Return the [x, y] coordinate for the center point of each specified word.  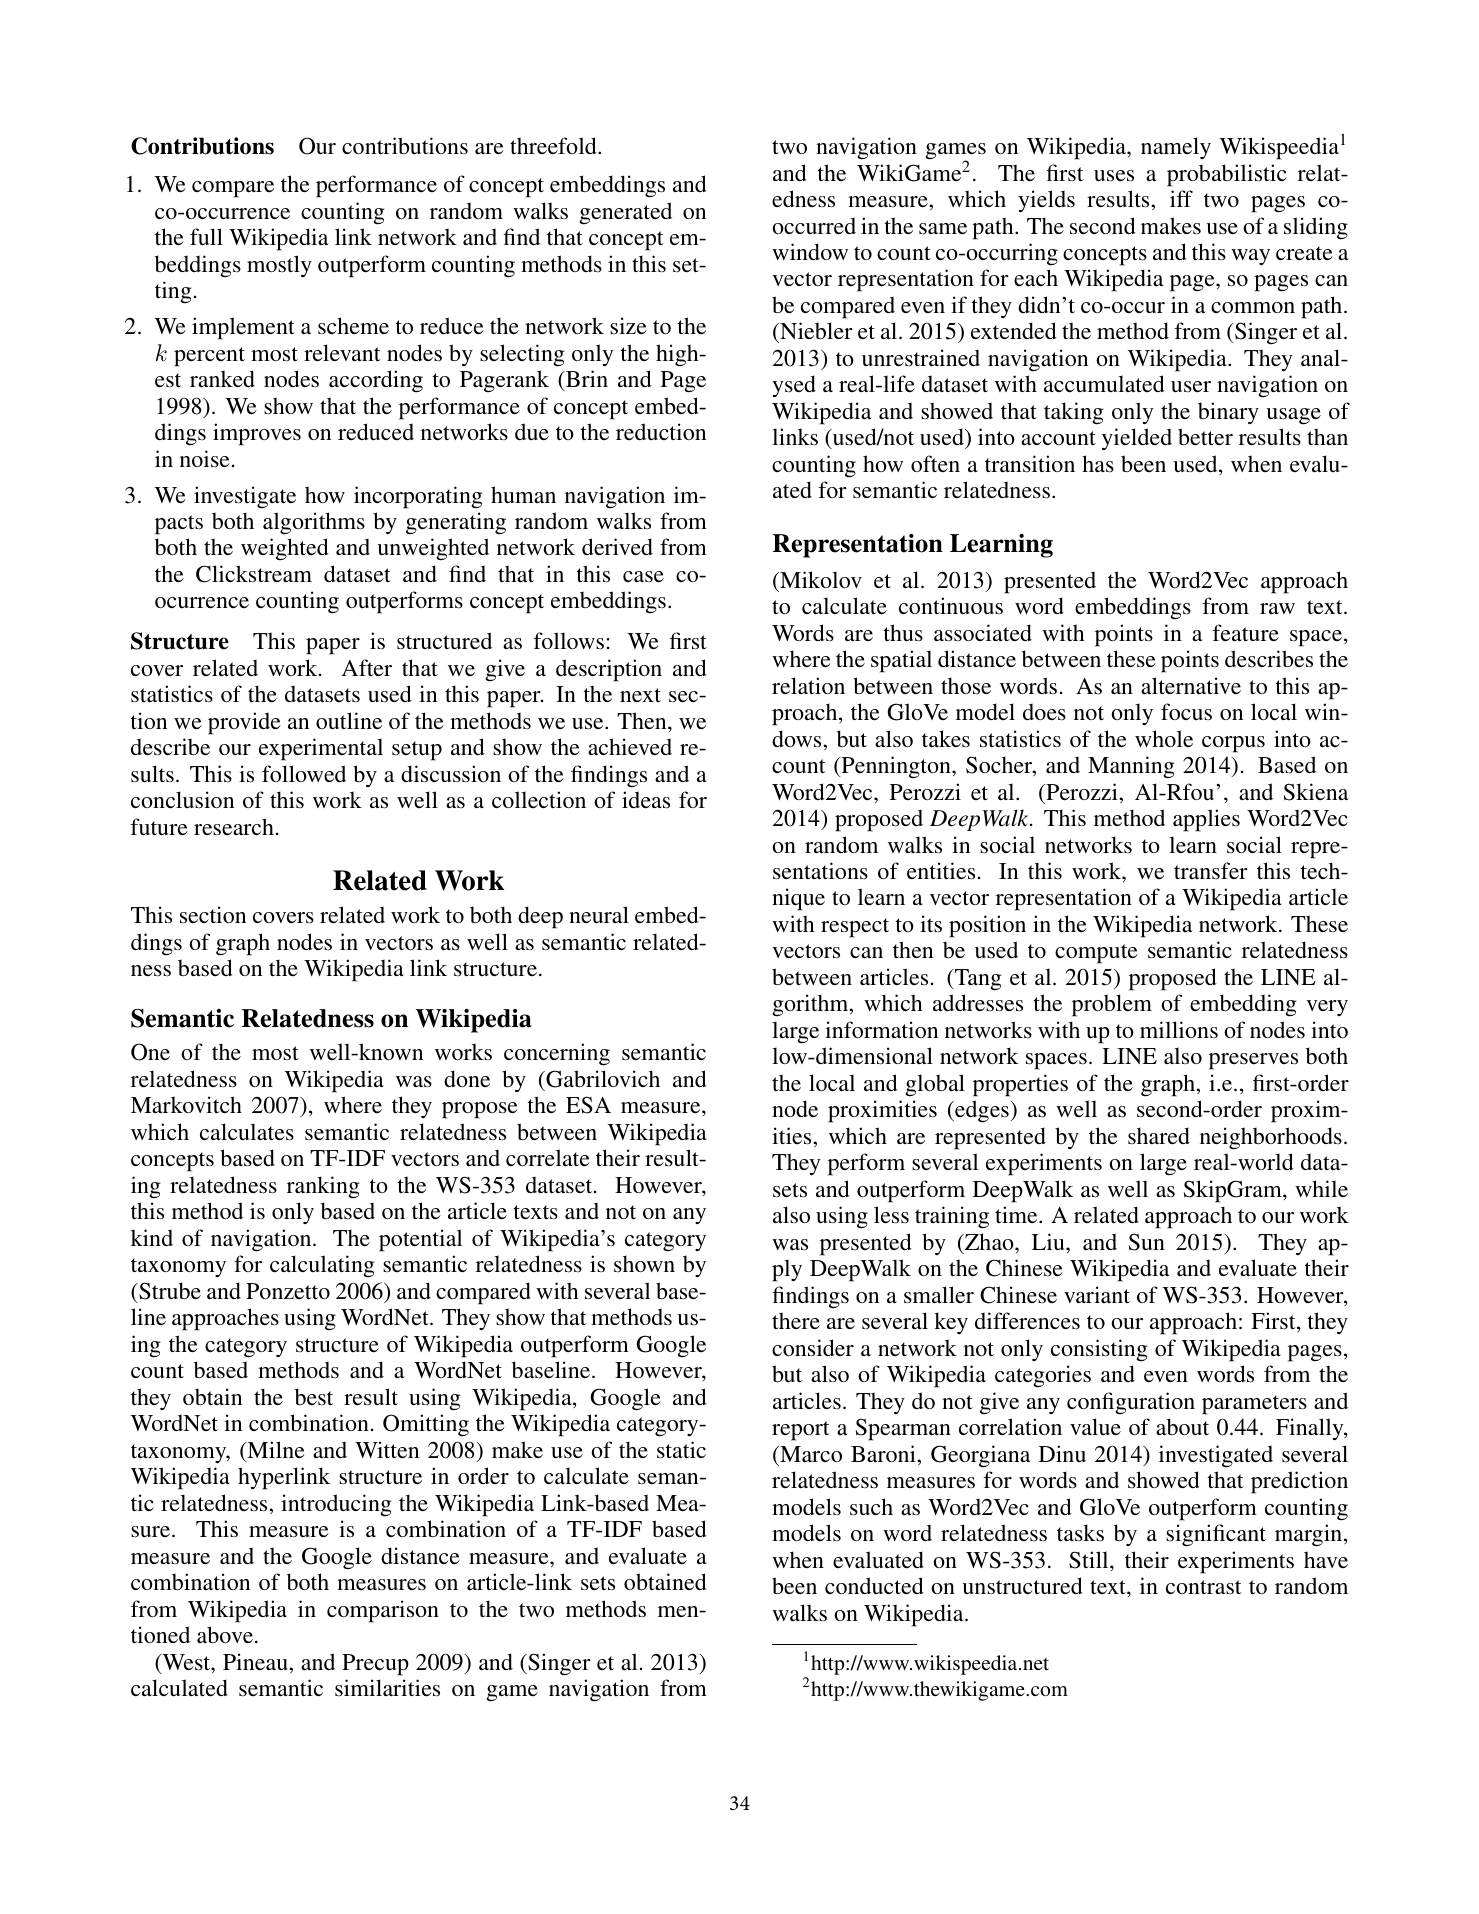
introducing [336, 1505]
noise [205, 458]
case [643, 576]
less [891, 1215]
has [1098, 463]
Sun [1147, 1242]
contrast [1203, 1587]
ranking [323, 1187]
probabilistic [1227, 175]
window [810, 251]
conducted [874, 1585]
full [206, 236]
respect [855, 928]
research [234, 827]
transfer [1211, 870]
